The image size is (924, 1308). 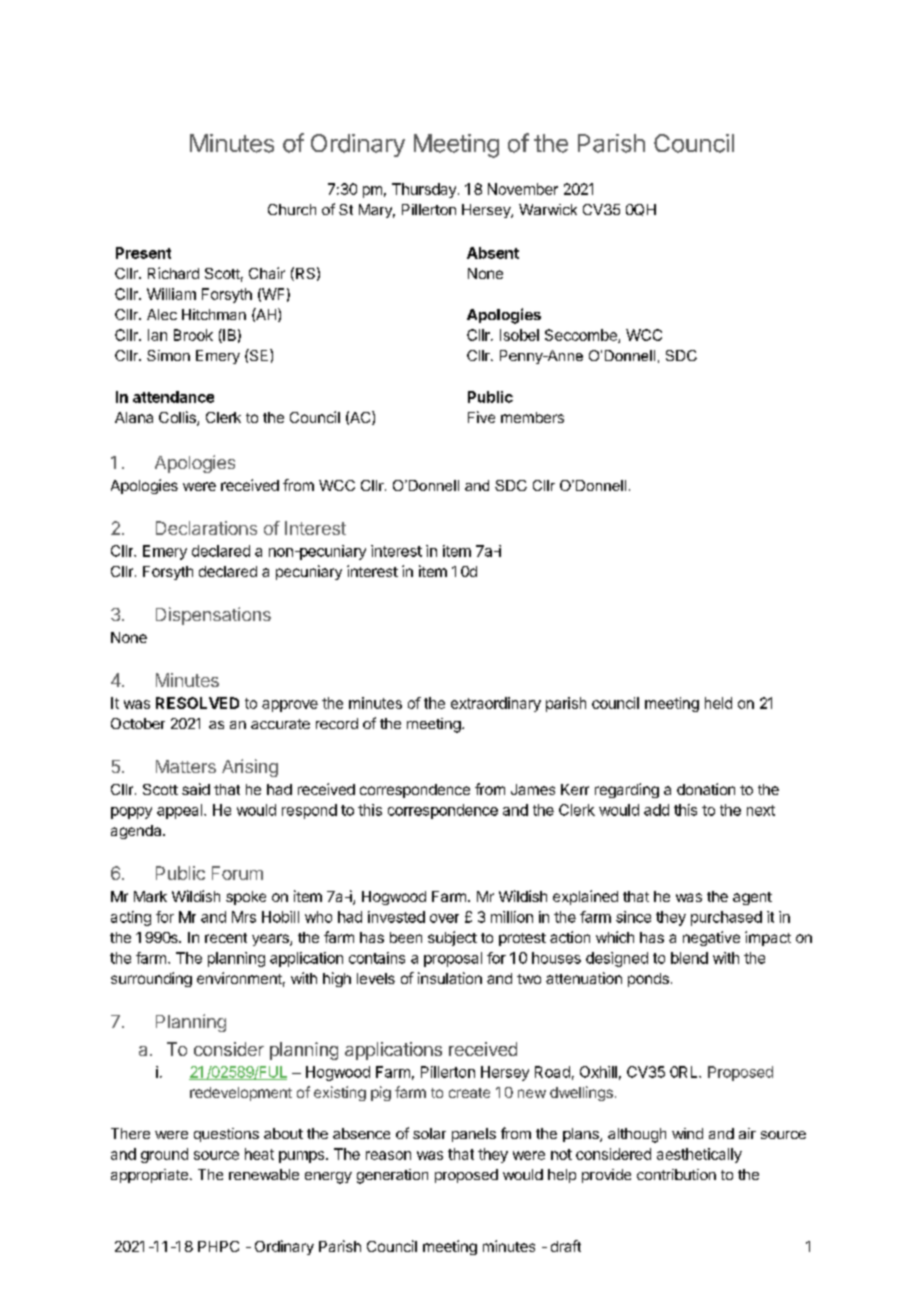 What do you see at coordinates (676, 1174) in the screenshot?
I see `contribution` at bounding box center [676, 1174].
